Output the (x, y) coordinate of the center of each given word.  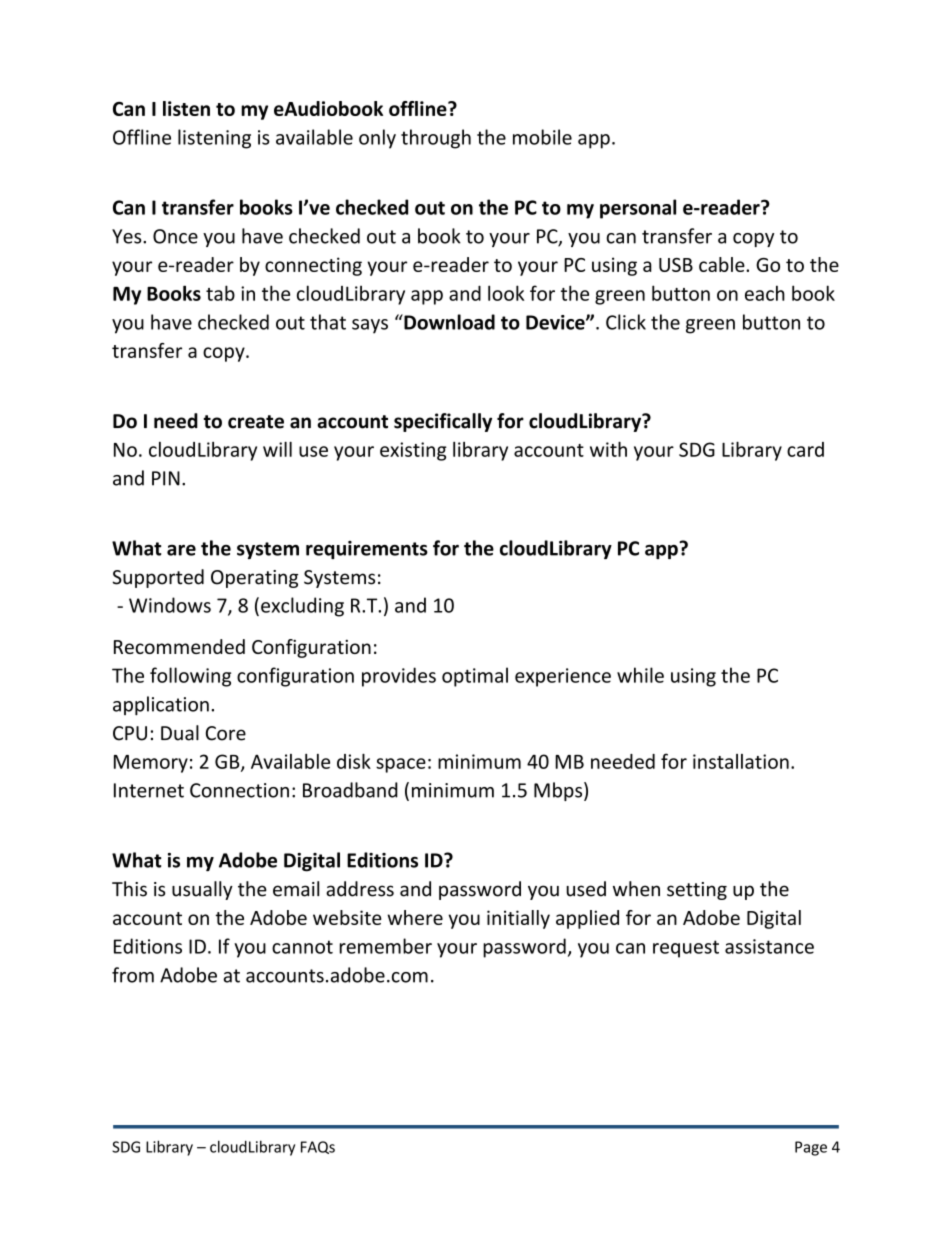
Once (175, 236)
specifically (443, 422)
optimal (475, 677)
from (133, 975)
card (805, 449)
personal (638, 209)
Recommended (179, 646)
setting (697, 891)
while (640, 675)
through (436, 139)
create (256, 422)
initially (518, 919)
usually (202, 890)
